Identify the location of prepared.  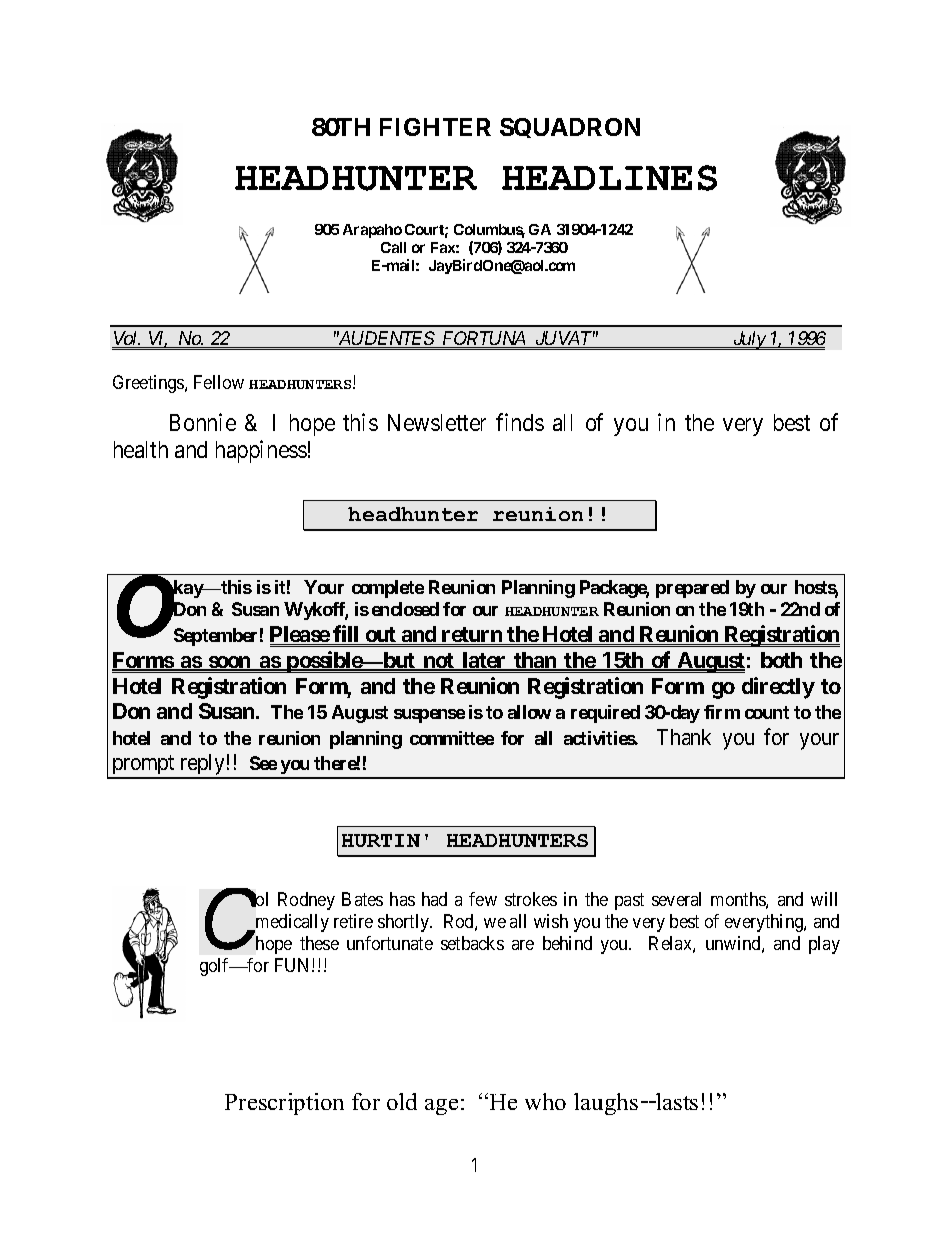
(692, 589).
